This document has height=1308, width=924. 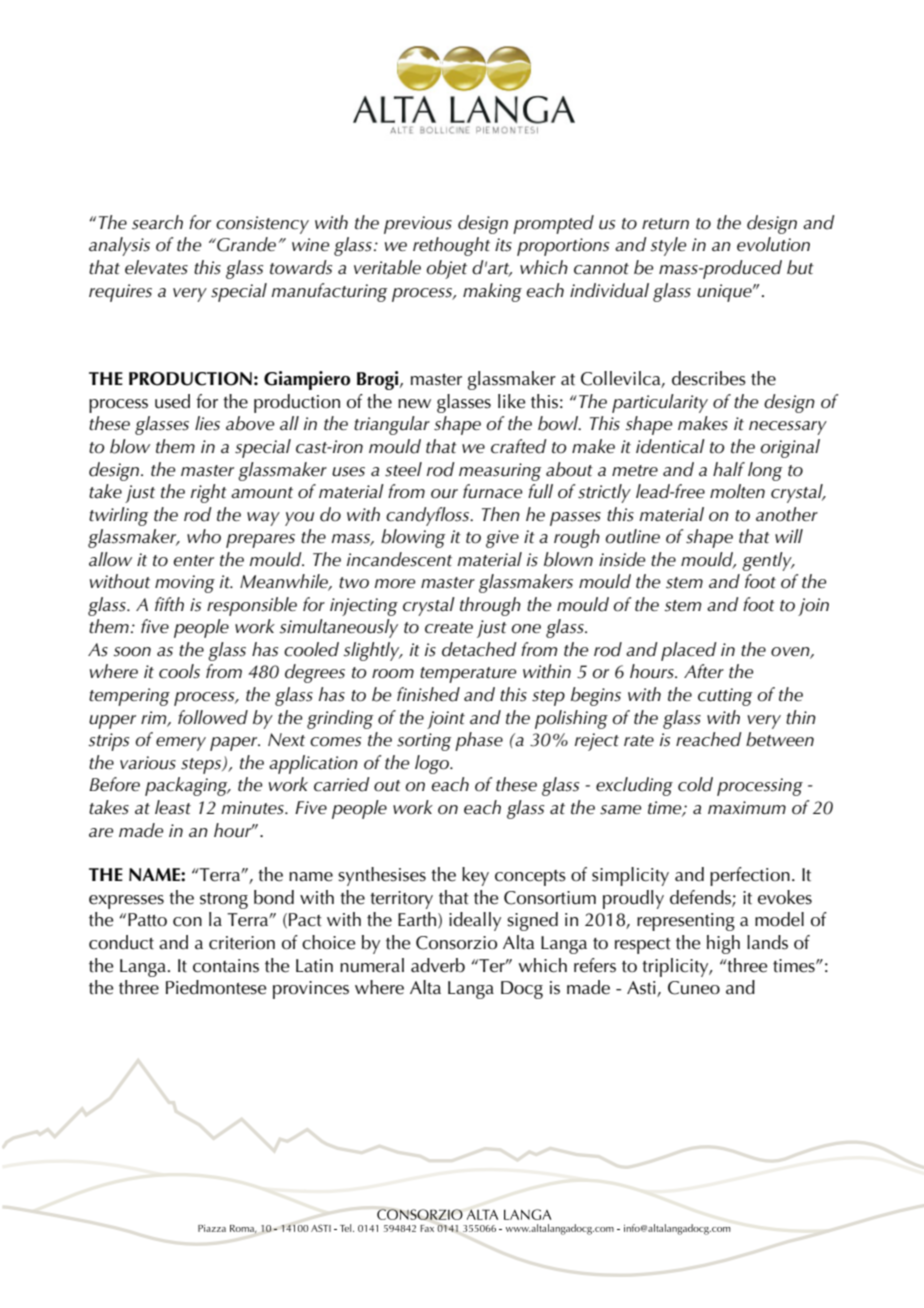 I want to click on placed, so click(x=689, y=651).
